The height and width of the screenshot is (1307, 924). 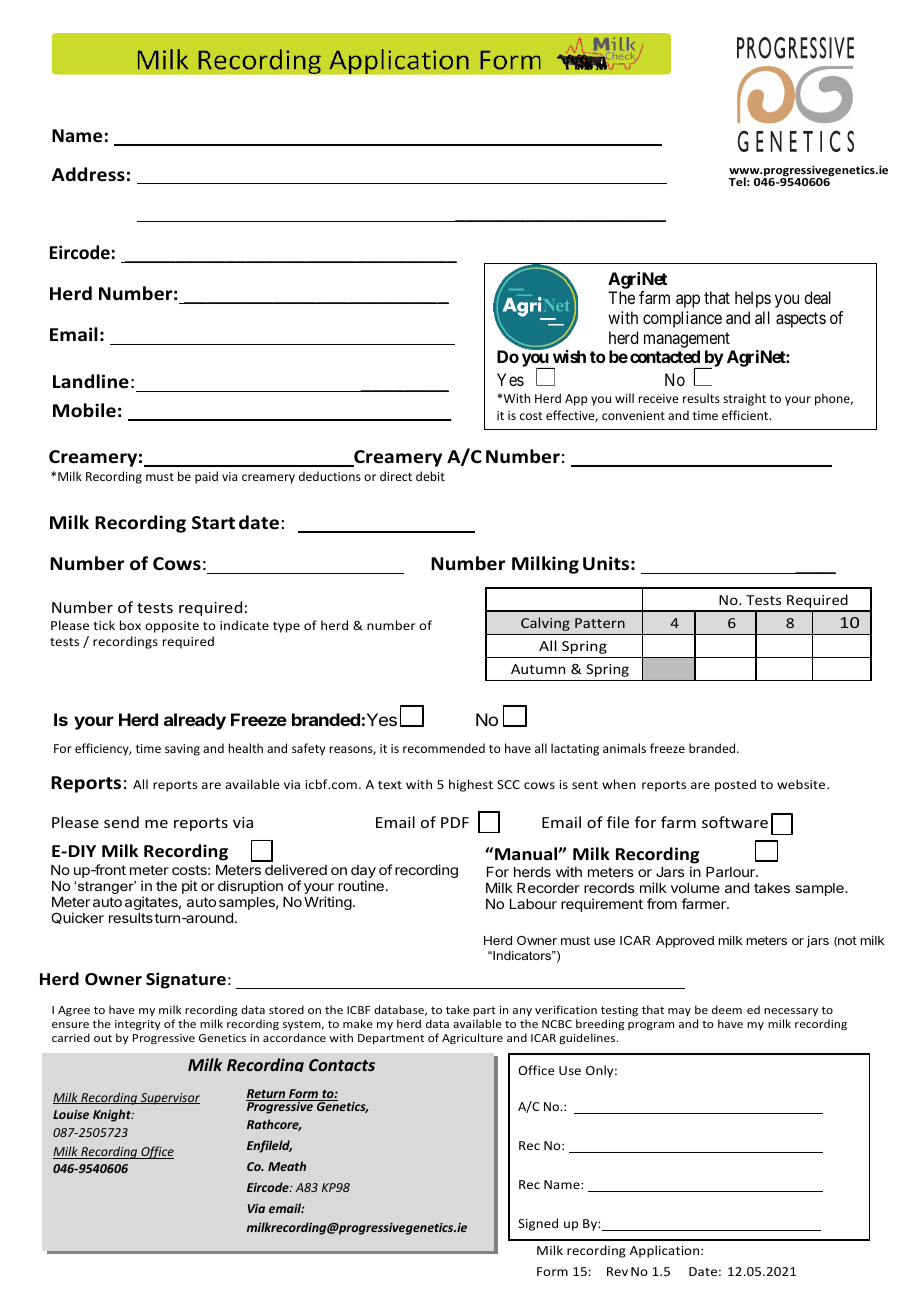 What do you see at coordinates (753, 299) in the screenshot?
I see `helps` at bounding box center [753, 299].
